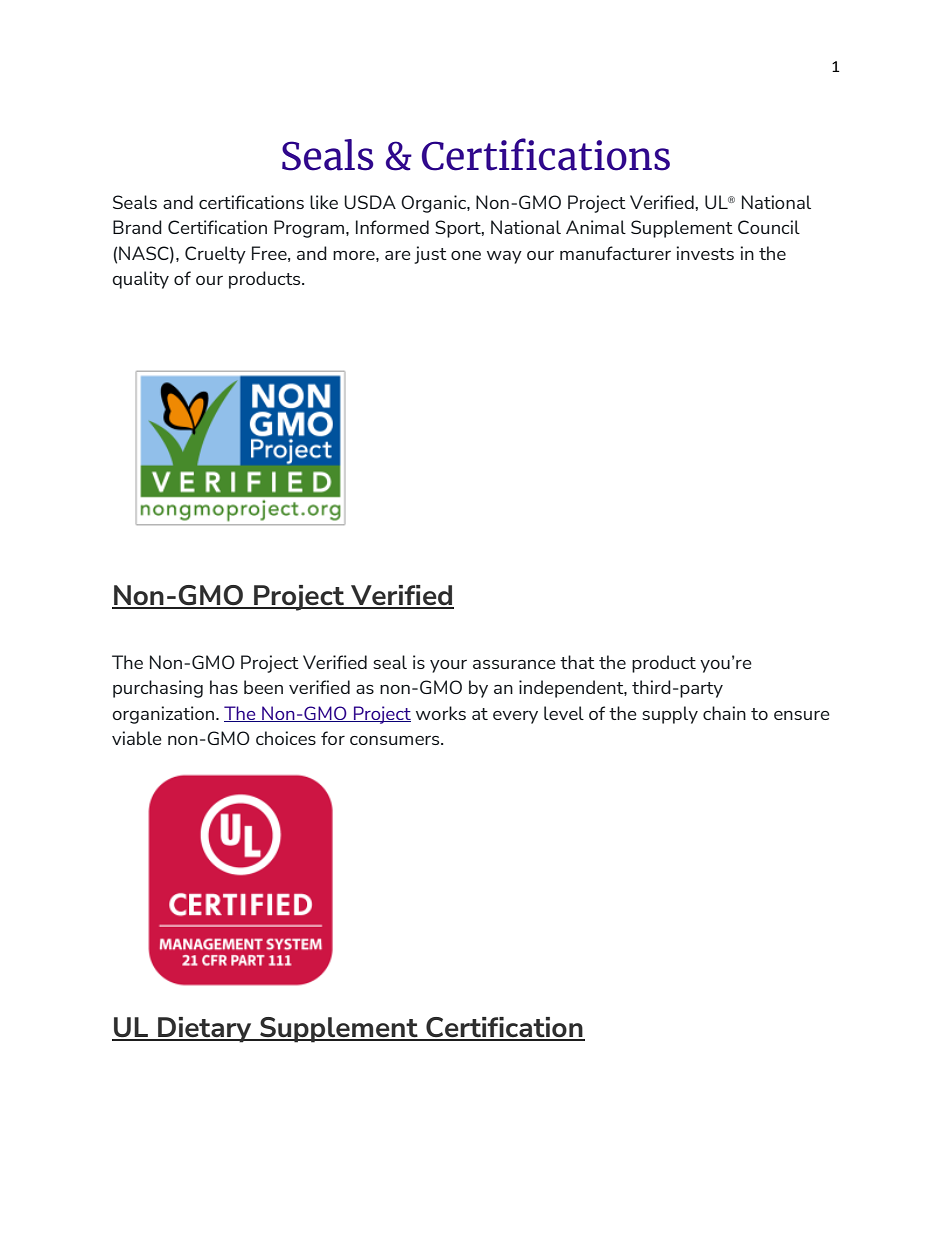 This document has height=1233, width=952. Describe the element at coordinates (724, 713) in the document. I see `chain` at that location.
